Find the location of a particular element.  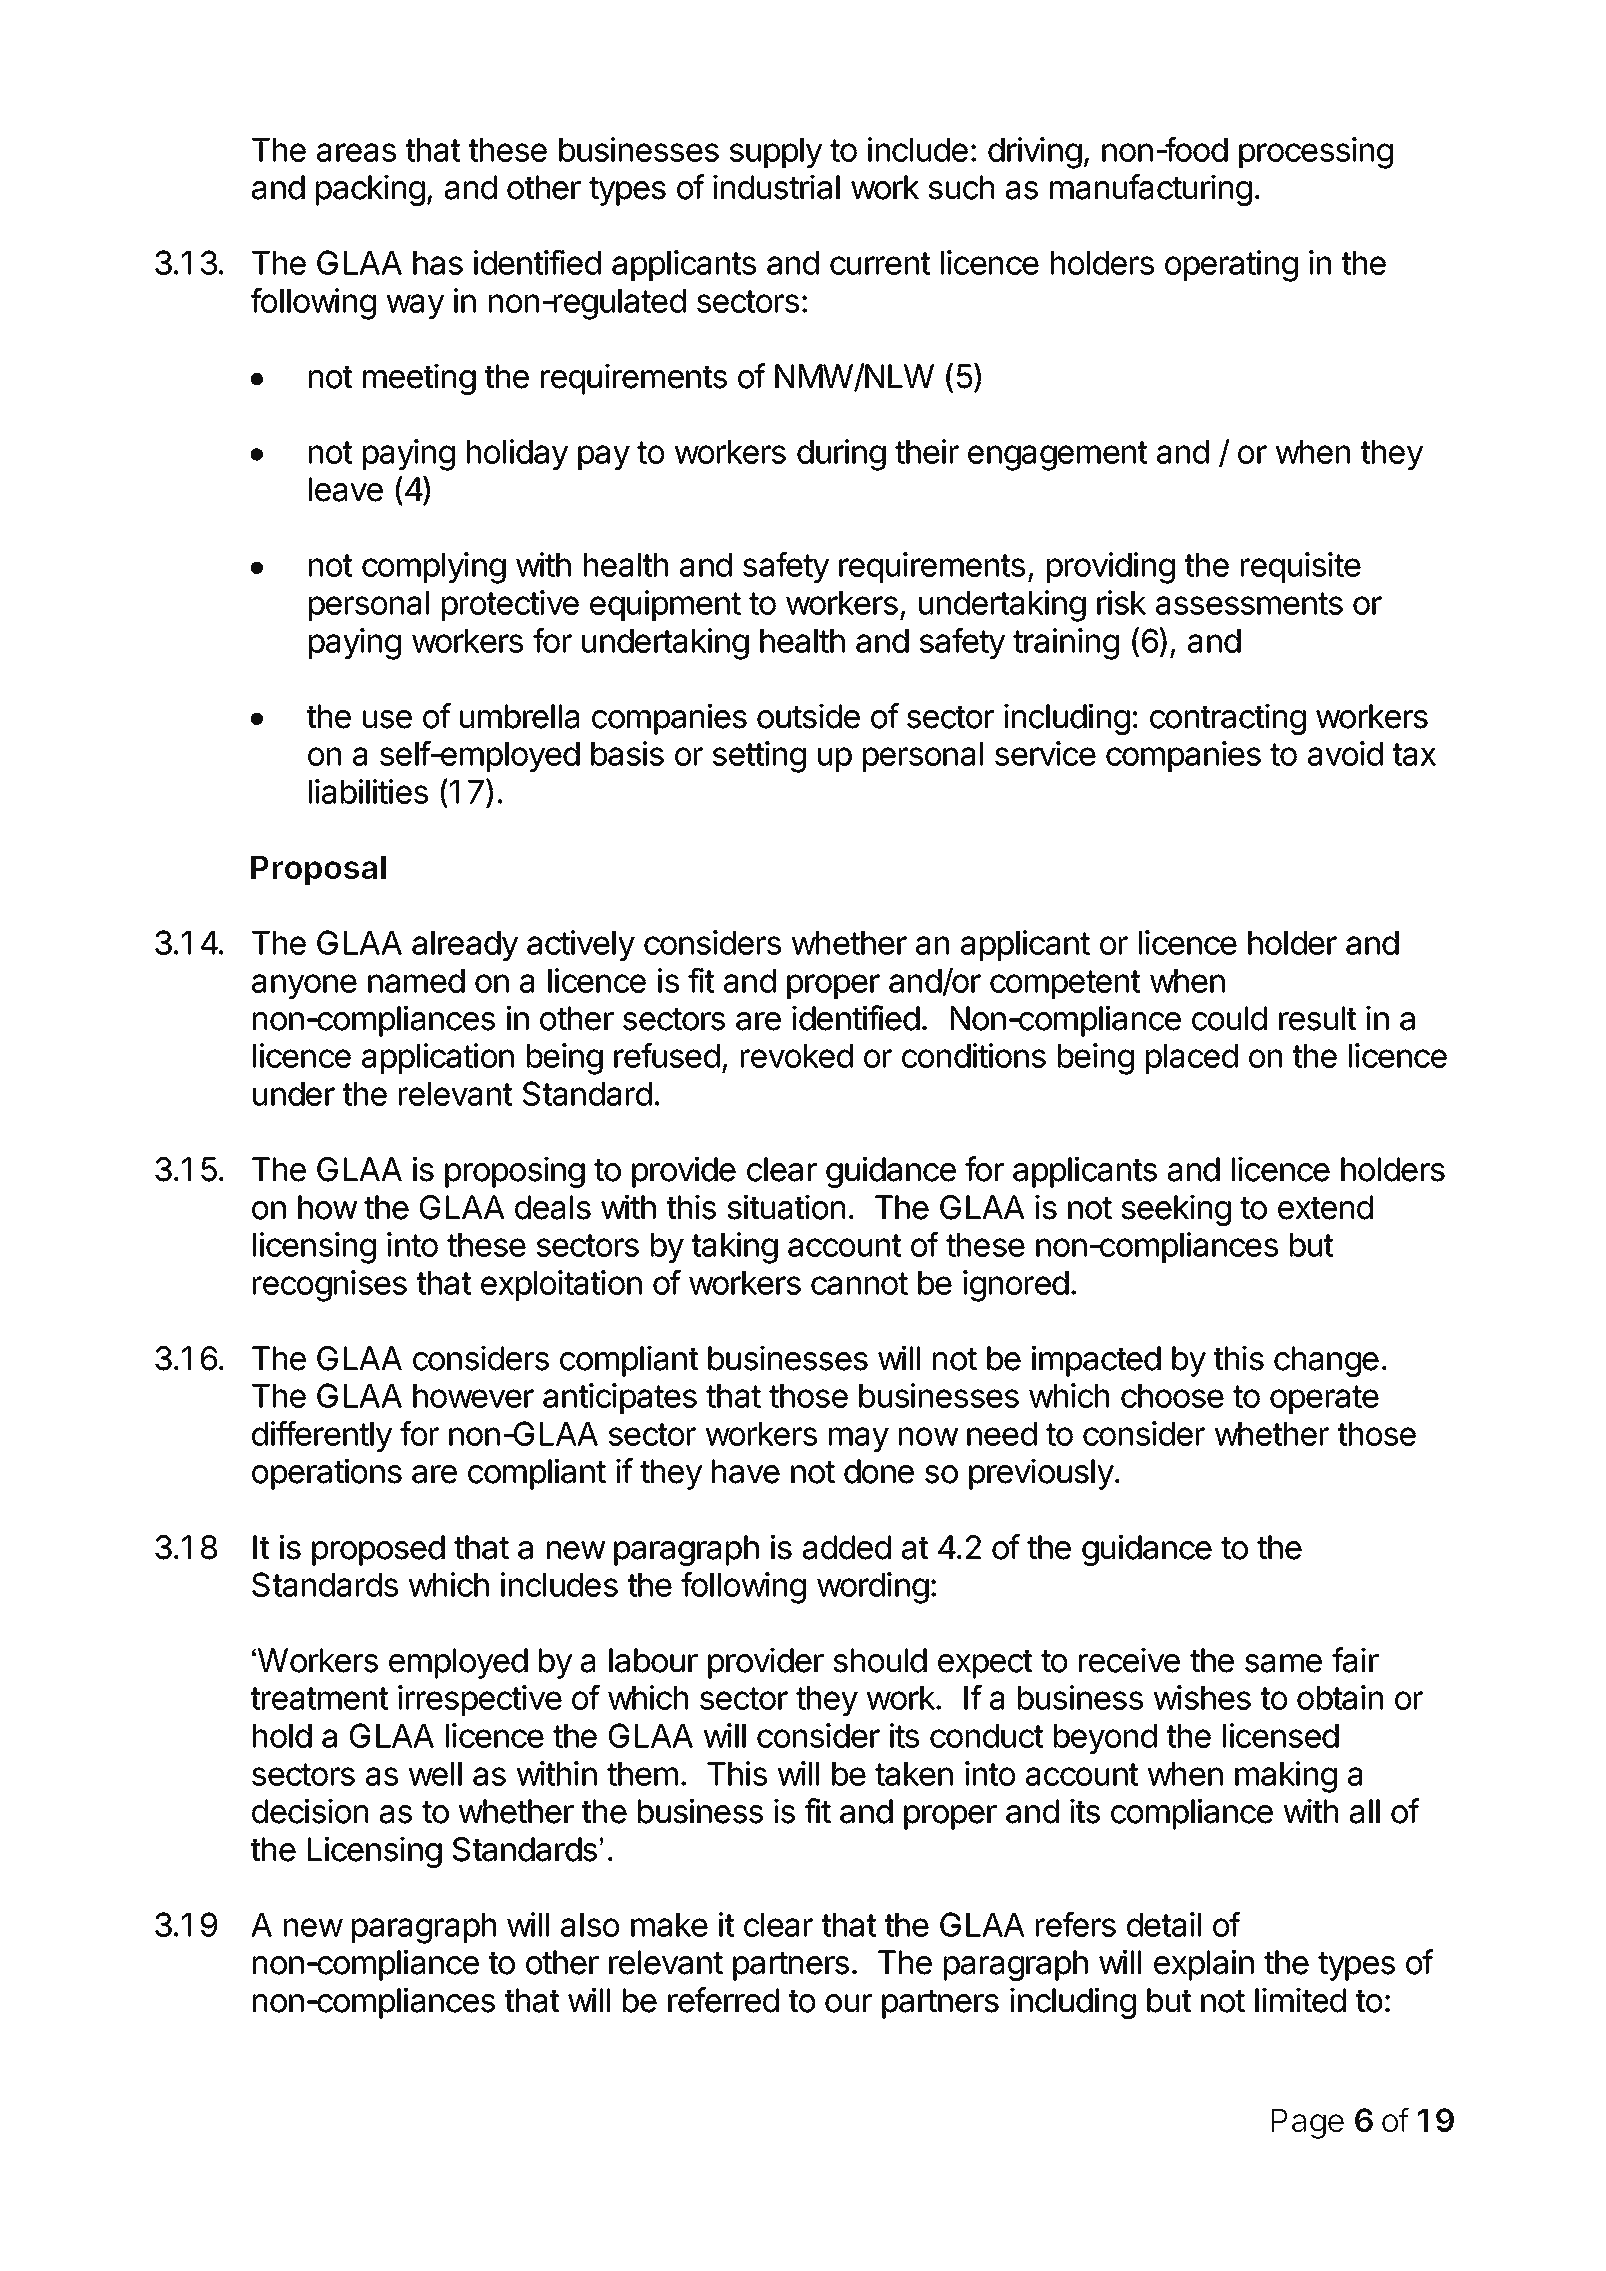

setting is located at coordinates (759, 757).
